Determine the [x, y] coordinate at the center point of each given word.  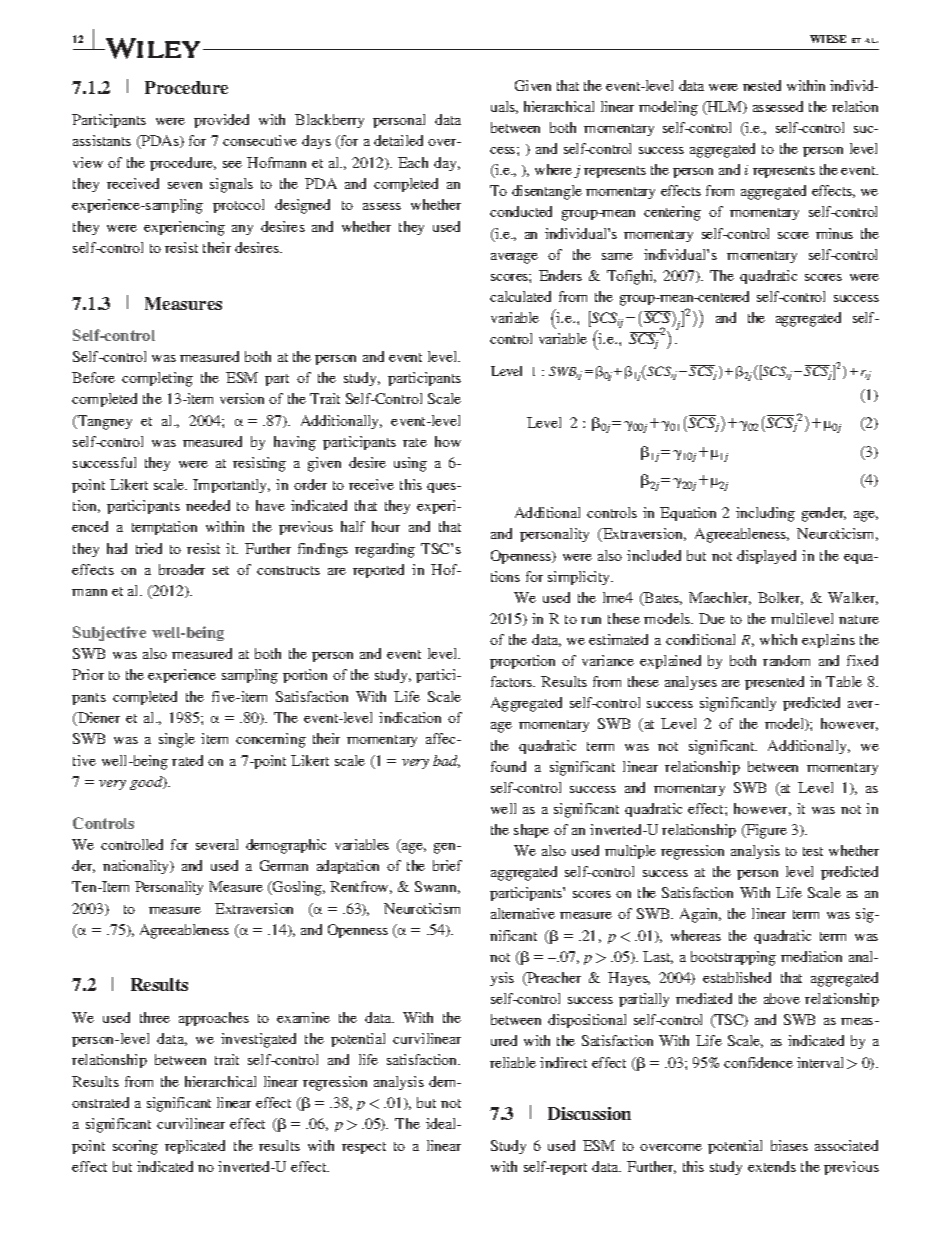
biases [789, 1145]
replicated [195, 1147]
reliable [513, 1062]
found [508, 766]
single [177, 740]
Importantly [231, 486]
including [765, 514]
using [410, 464]
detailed [398, 140]
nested [762, 85]
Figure [765, 831]
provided [221, 121]
